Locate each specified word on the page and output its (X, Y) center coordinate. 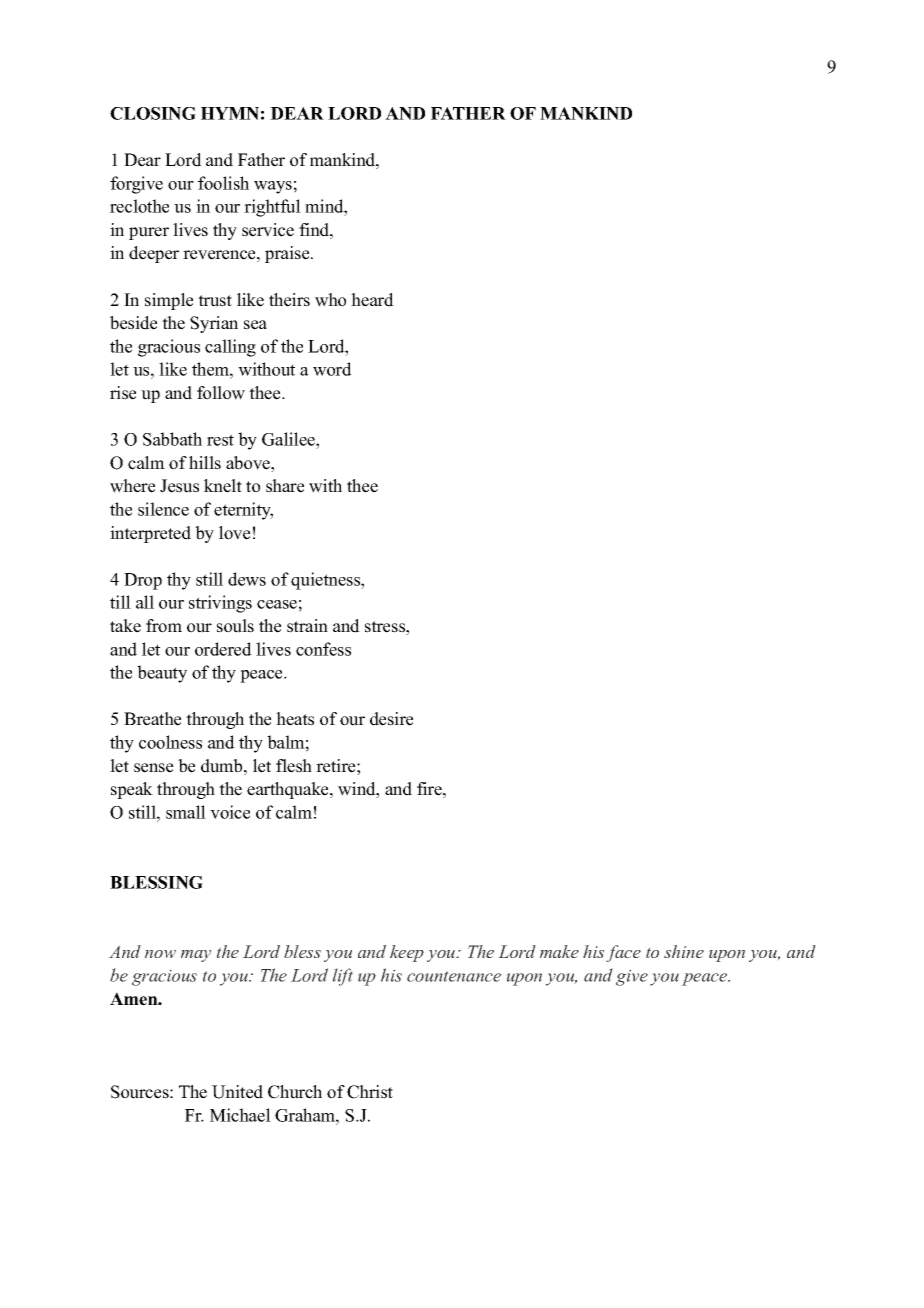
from (164, 626)
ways (273, 187)
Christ (370, 1092)
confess (323, 649)
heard (372, 300)
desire (391, 719)
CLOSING (153, 113)
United (237, 1092)
